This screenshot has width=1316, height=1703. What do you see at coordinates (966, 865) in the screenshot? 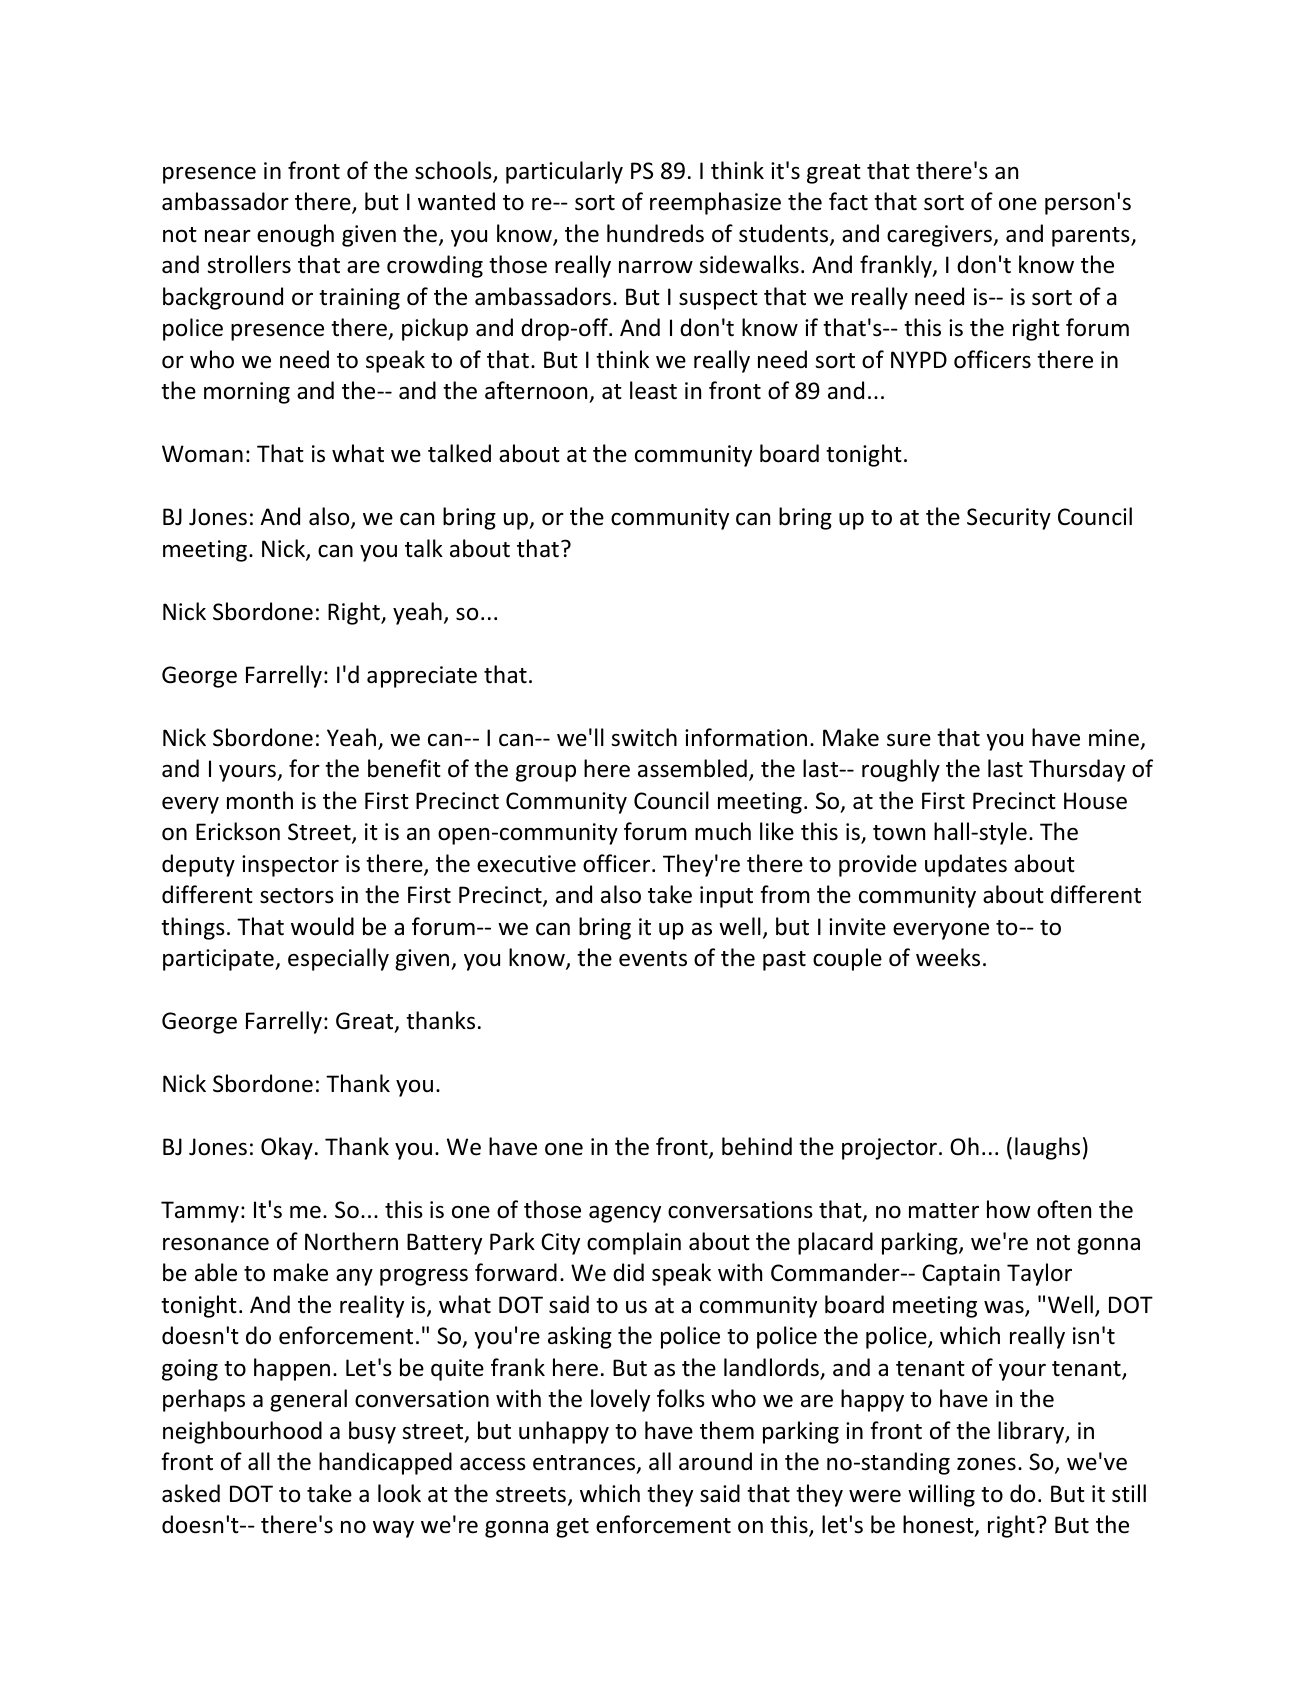
I see `updates` at bounding box center [966, 865].
